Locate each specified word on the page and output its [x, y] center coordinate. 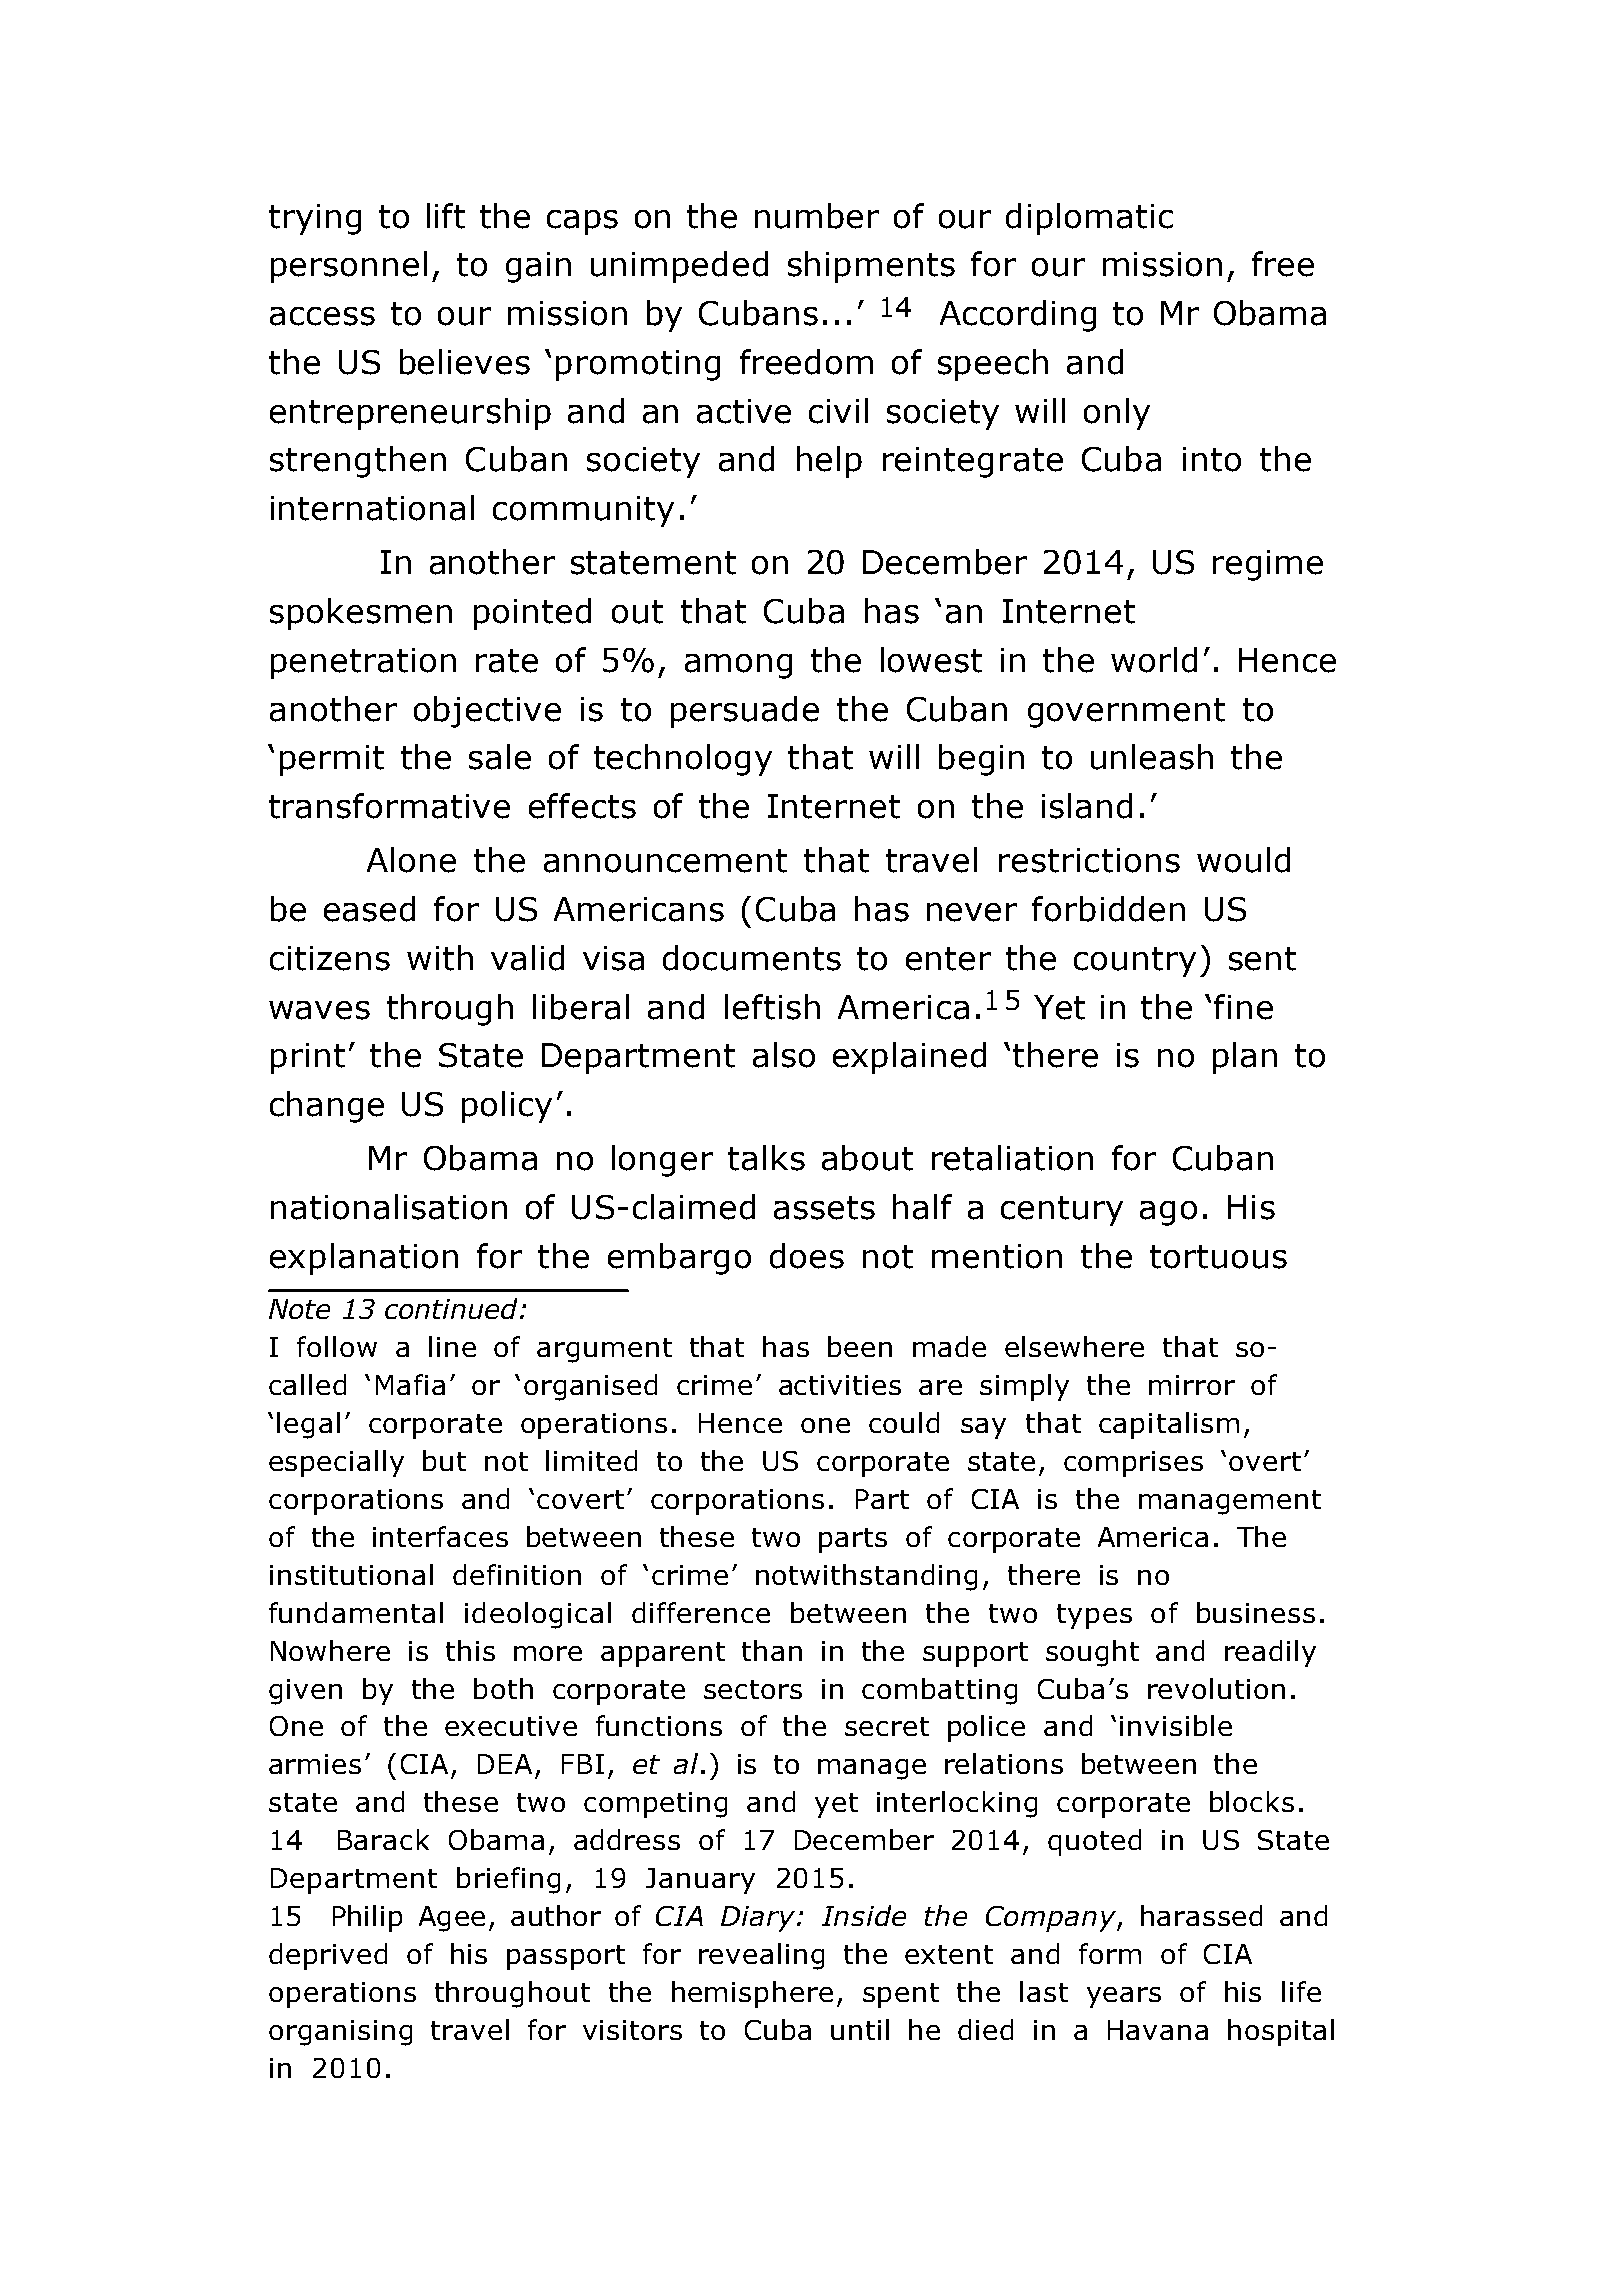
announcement [665, 861]
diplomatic [1089, 219]
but [444, 1460]
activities [840, 1385]
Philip [367, 1918]
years [1124, 1997]
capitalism [1169, 1425]
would [1243, 860]
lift [446, 216]
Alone [411, 860]
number [817, 216]
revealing [761, 1956]
